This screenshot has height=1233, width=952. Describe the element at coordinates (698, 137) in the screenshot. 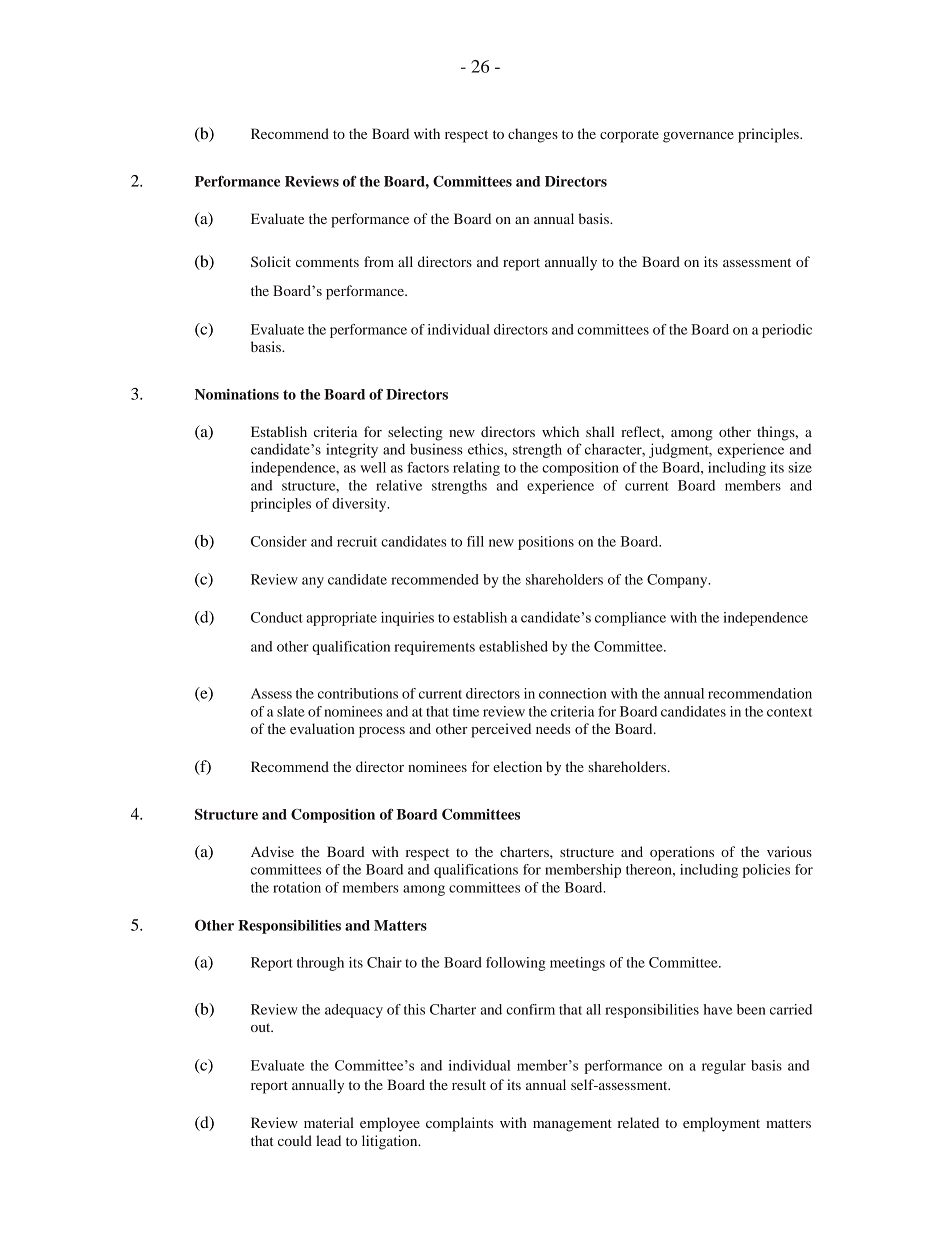

I see `governance` at that location.
